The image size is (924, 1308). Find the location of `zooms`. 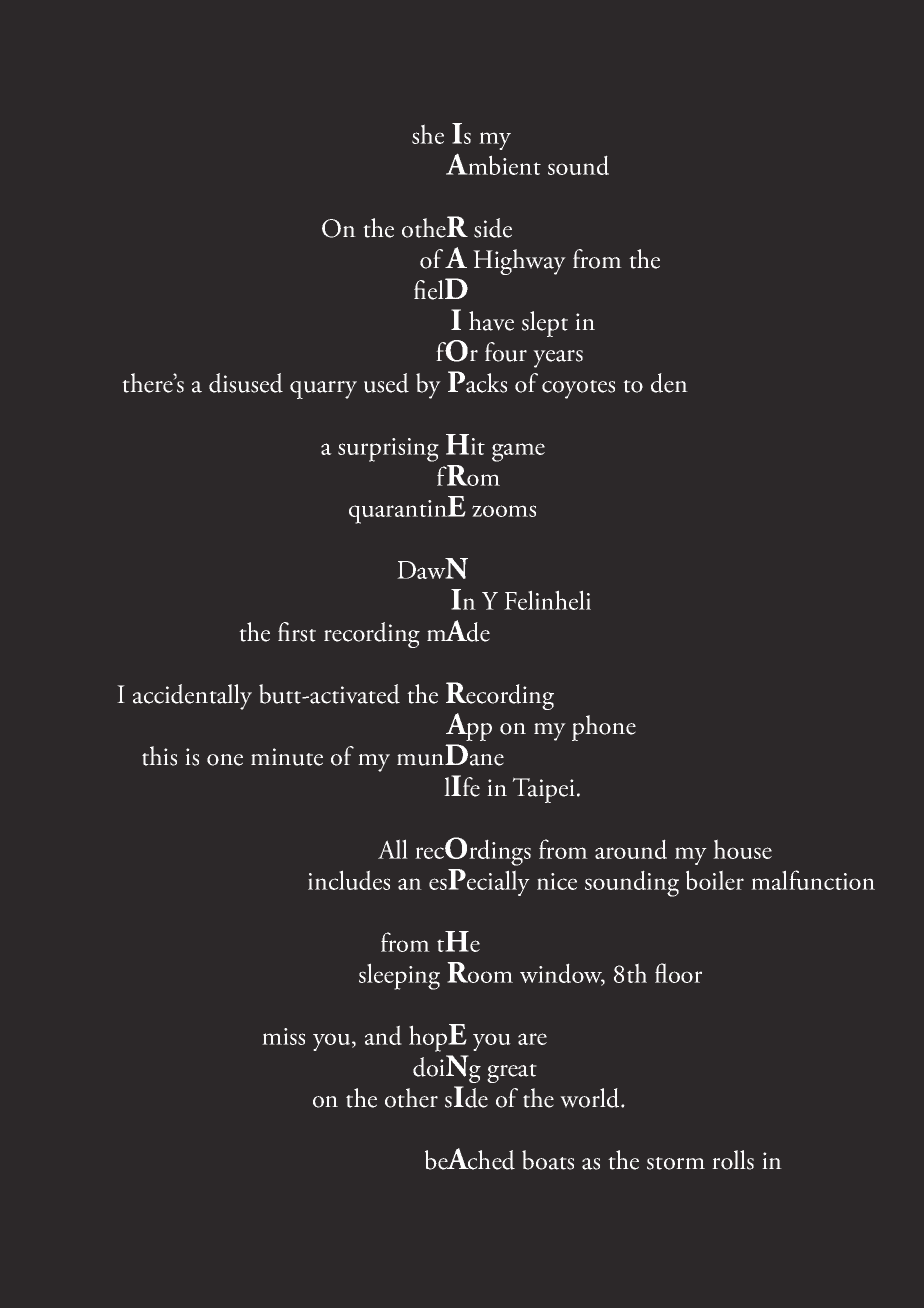

zooms is located at coordinates (504, 511).
